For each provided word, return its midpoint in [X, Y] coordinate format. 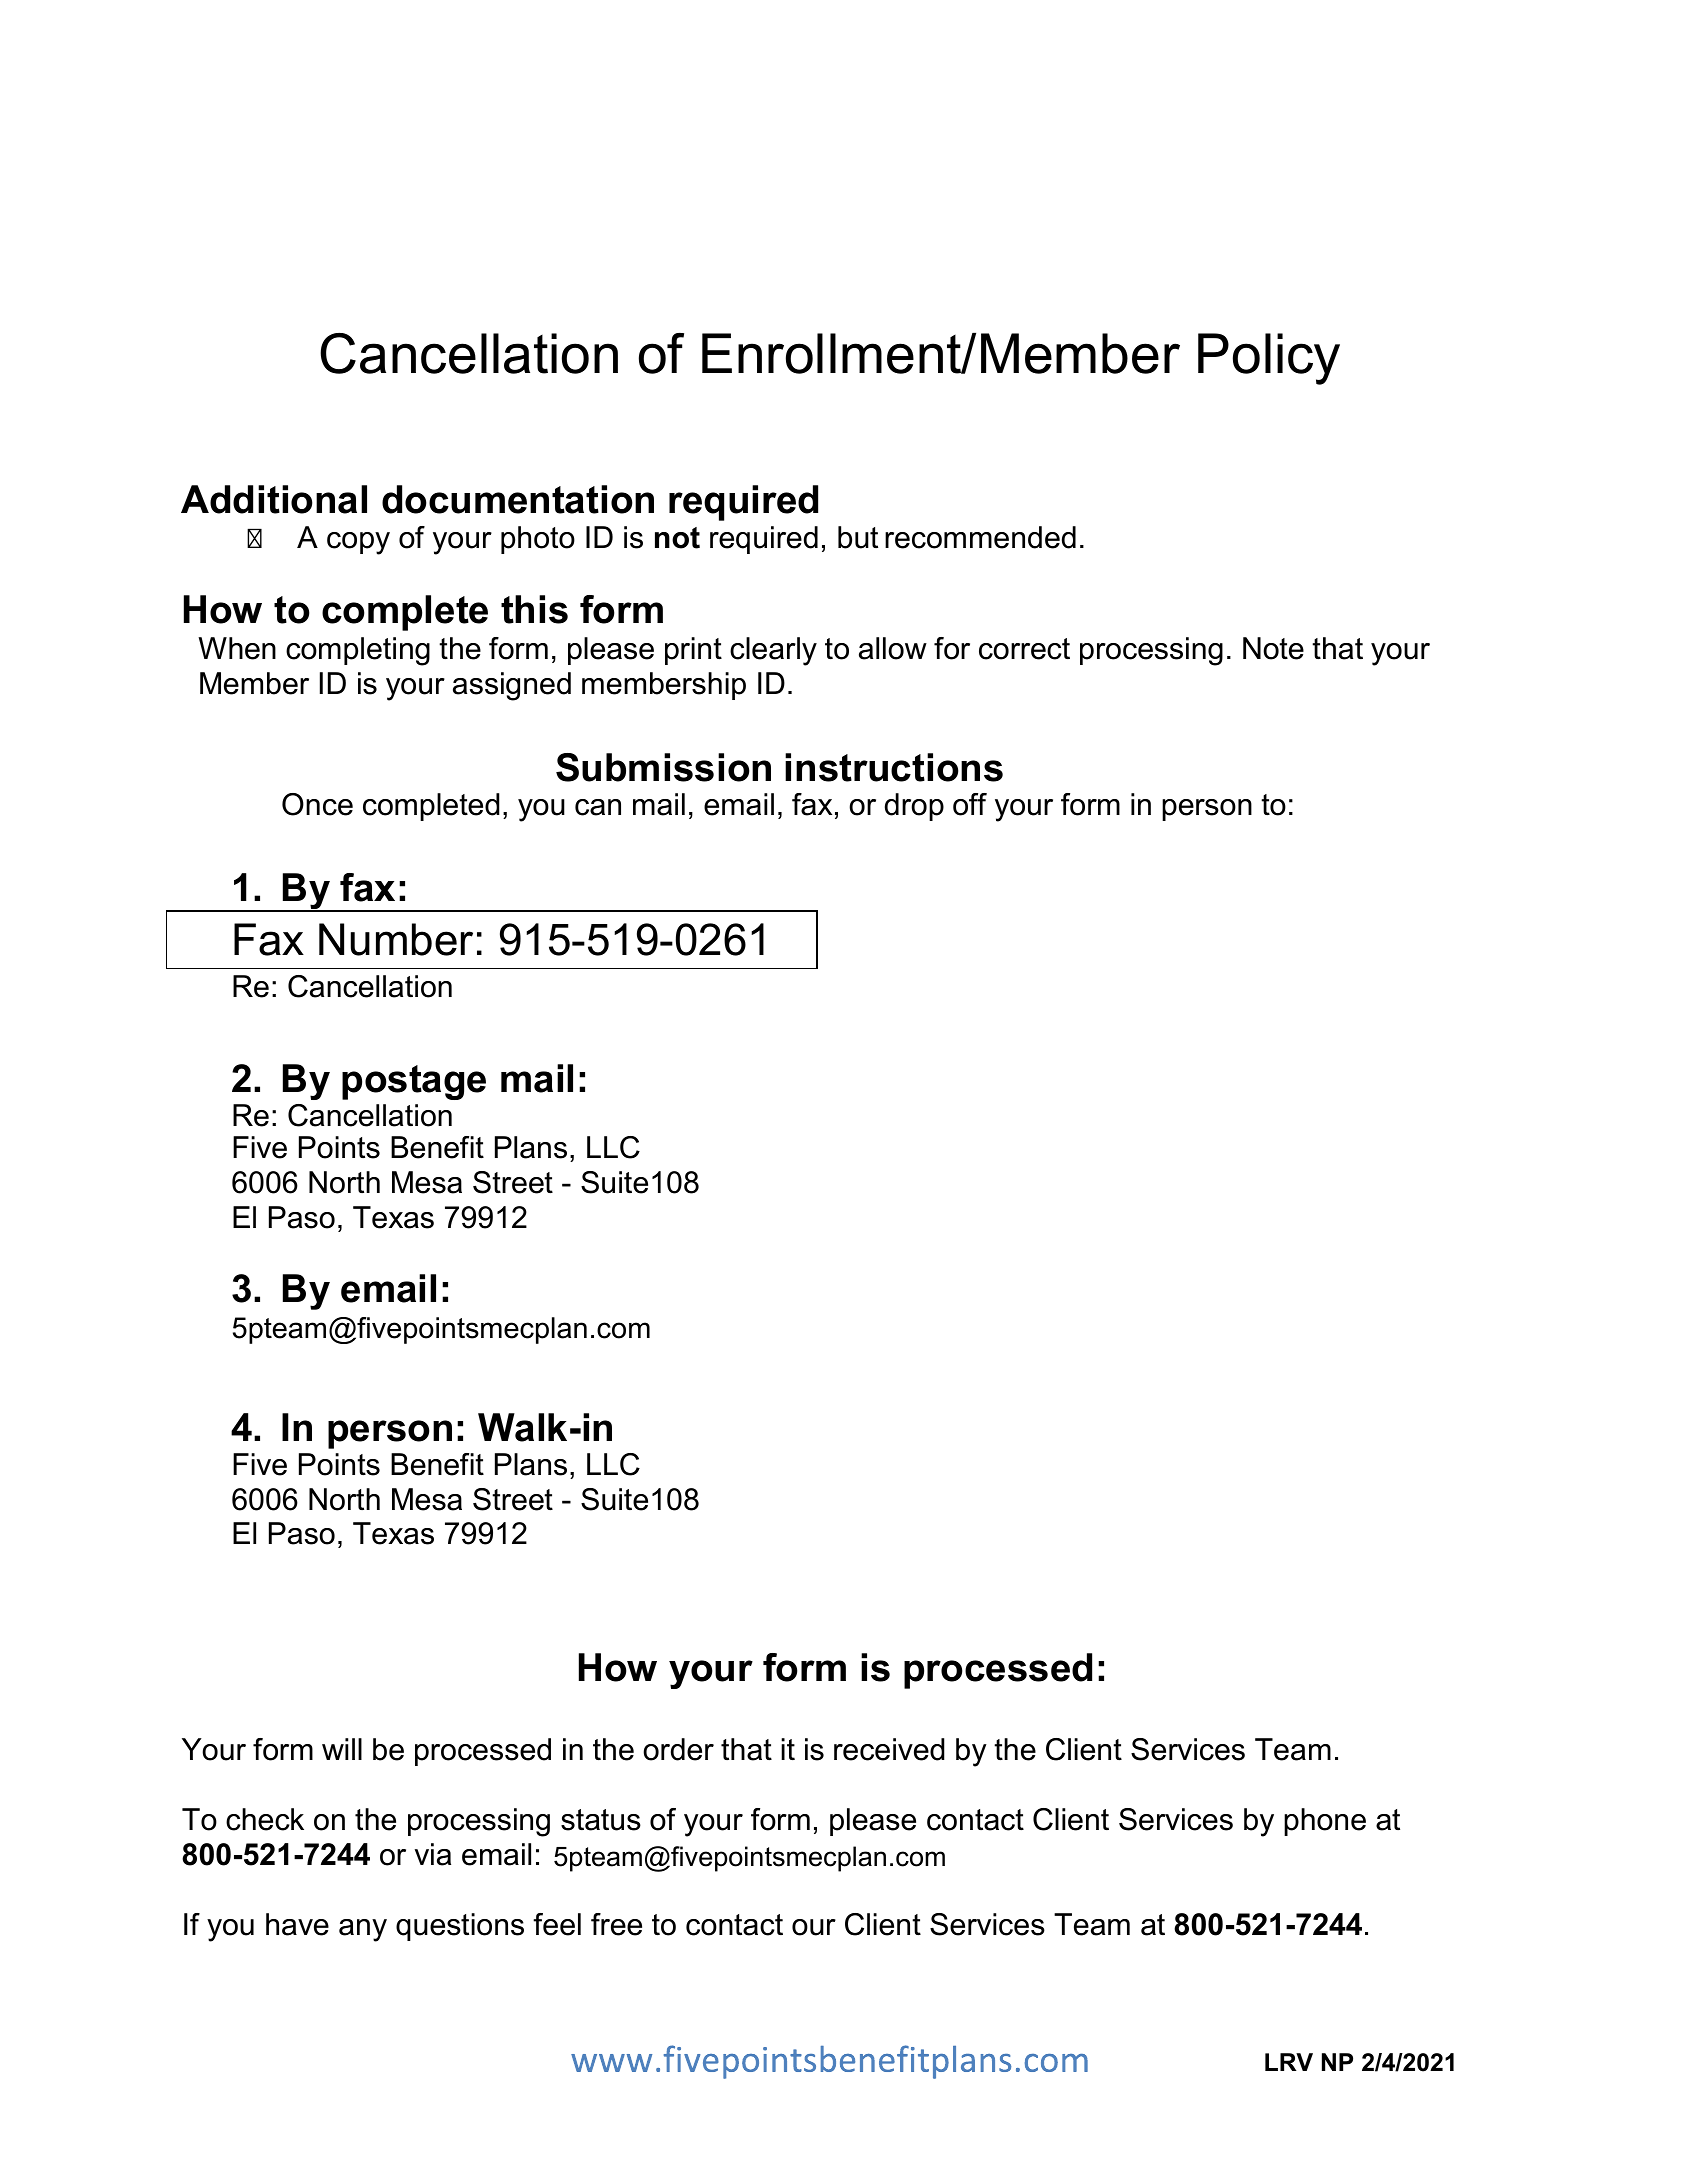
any [363, 1930]
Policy [1269, 359]
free [616, 1924]
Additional [274, 499]
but [858, 537]
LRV [1289, 2062]
